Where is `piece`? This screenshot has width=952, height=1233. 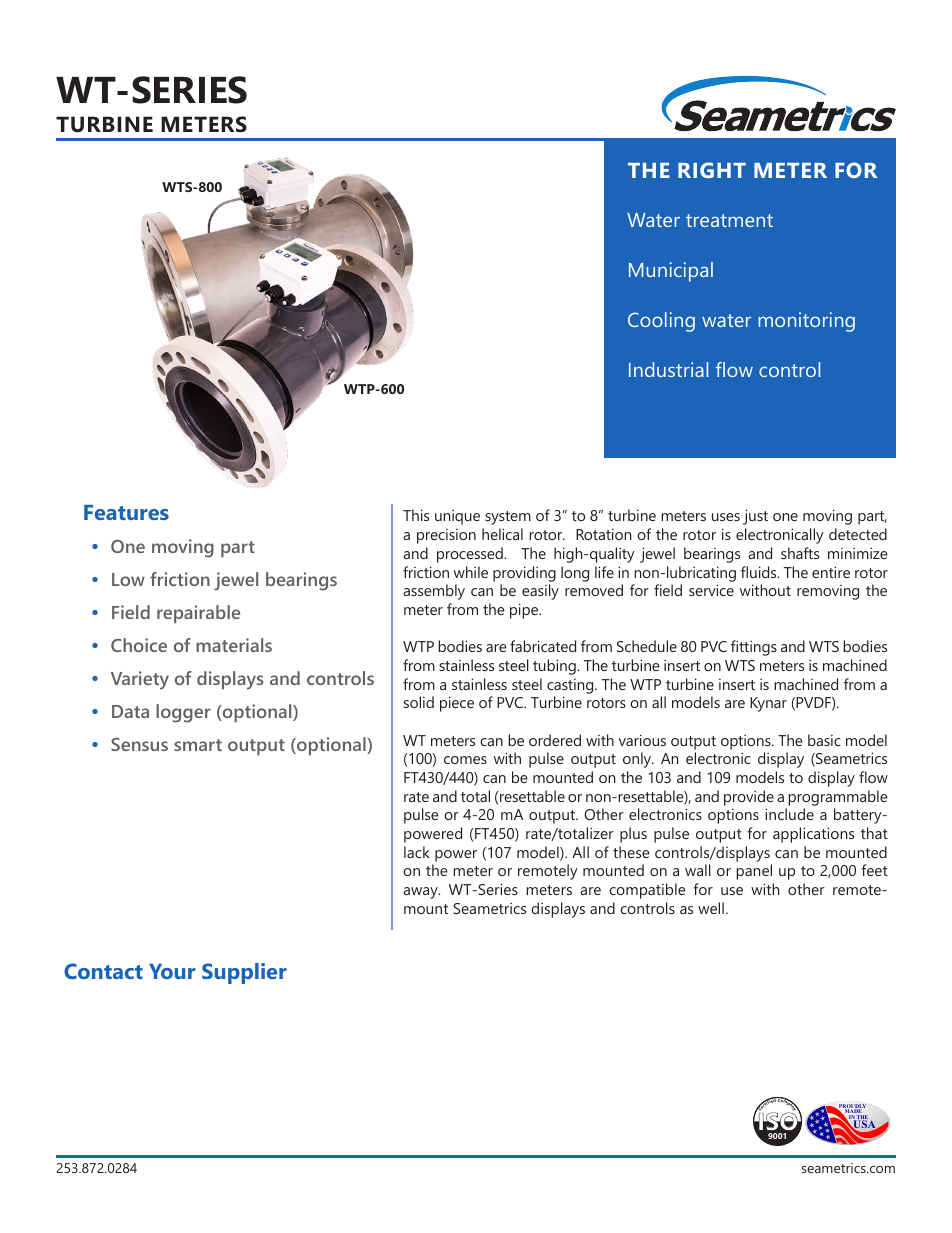 piece is located at coordinates (457, 704).
